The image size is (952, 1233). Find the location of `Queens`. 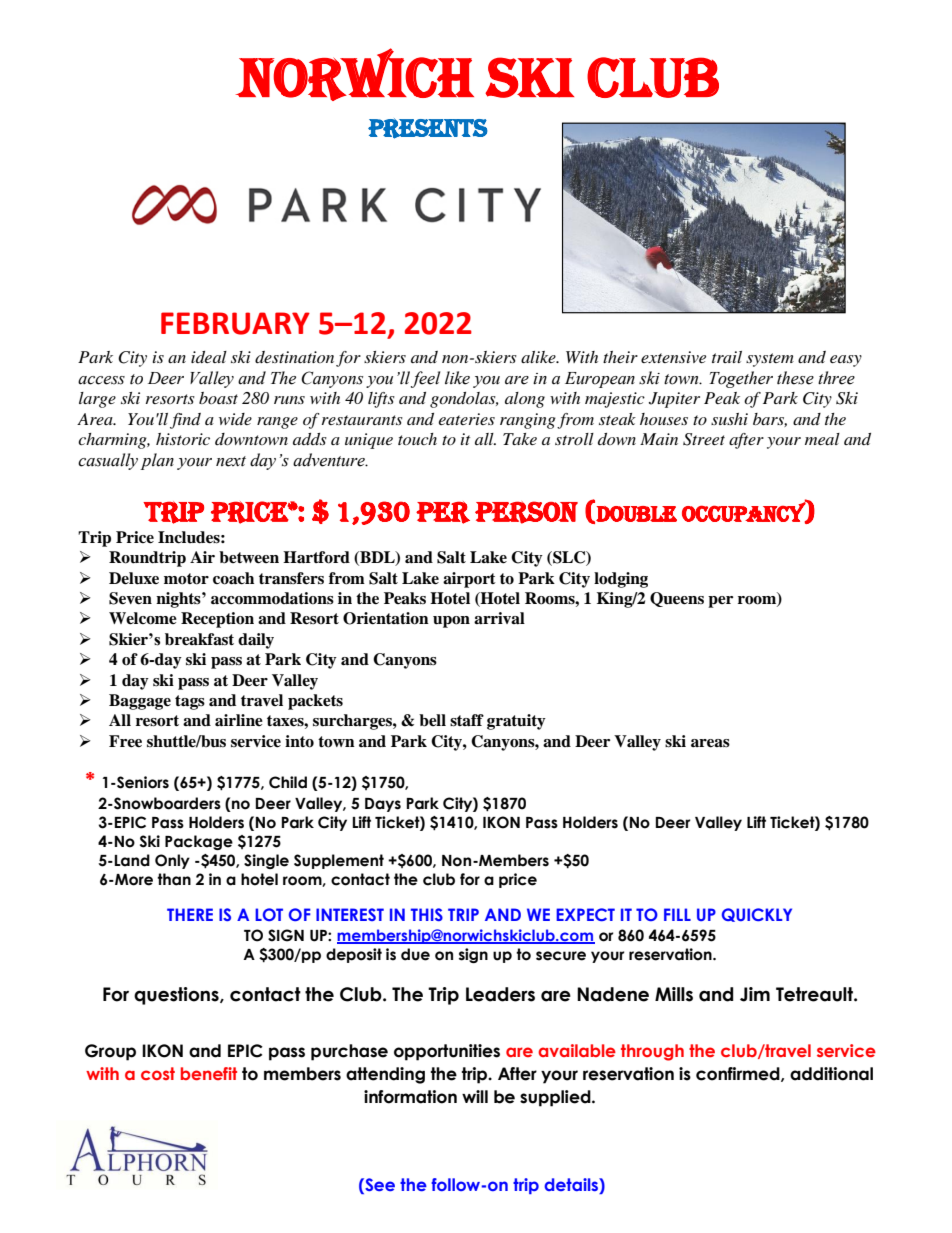

Queens is located at coordinates (677, 599).
